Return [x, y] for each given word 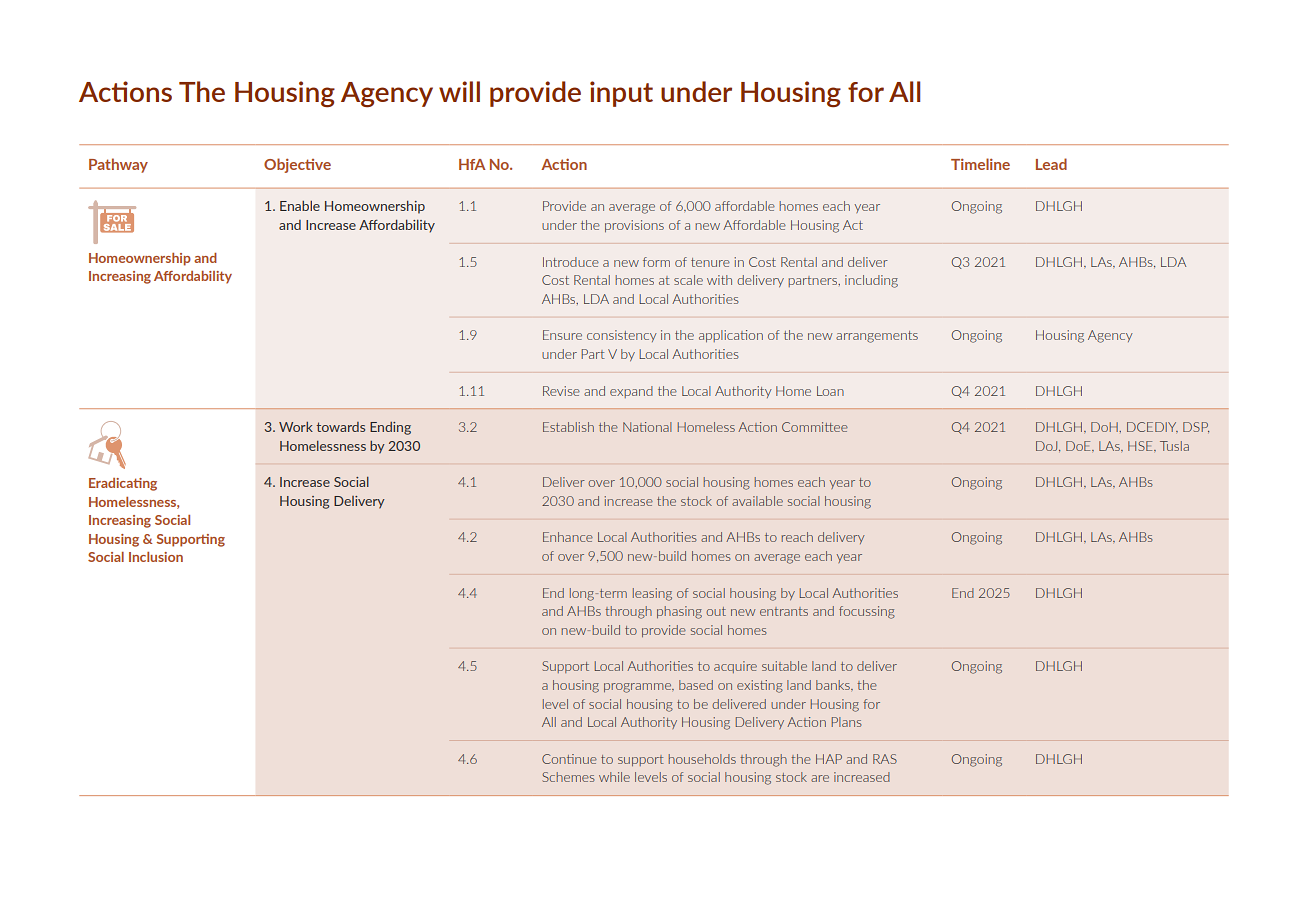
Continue [569, 759]
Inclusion [156, 557]
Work [296, 427]
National [647, 427]
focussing [867, 612]
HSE [1141, 446]
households [702, 759]
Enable [300, 206]
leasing [652, 594]
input [621, 94]
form [656, 262]
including [871, 281]
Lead [1051, 164]
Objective [297, 165]
